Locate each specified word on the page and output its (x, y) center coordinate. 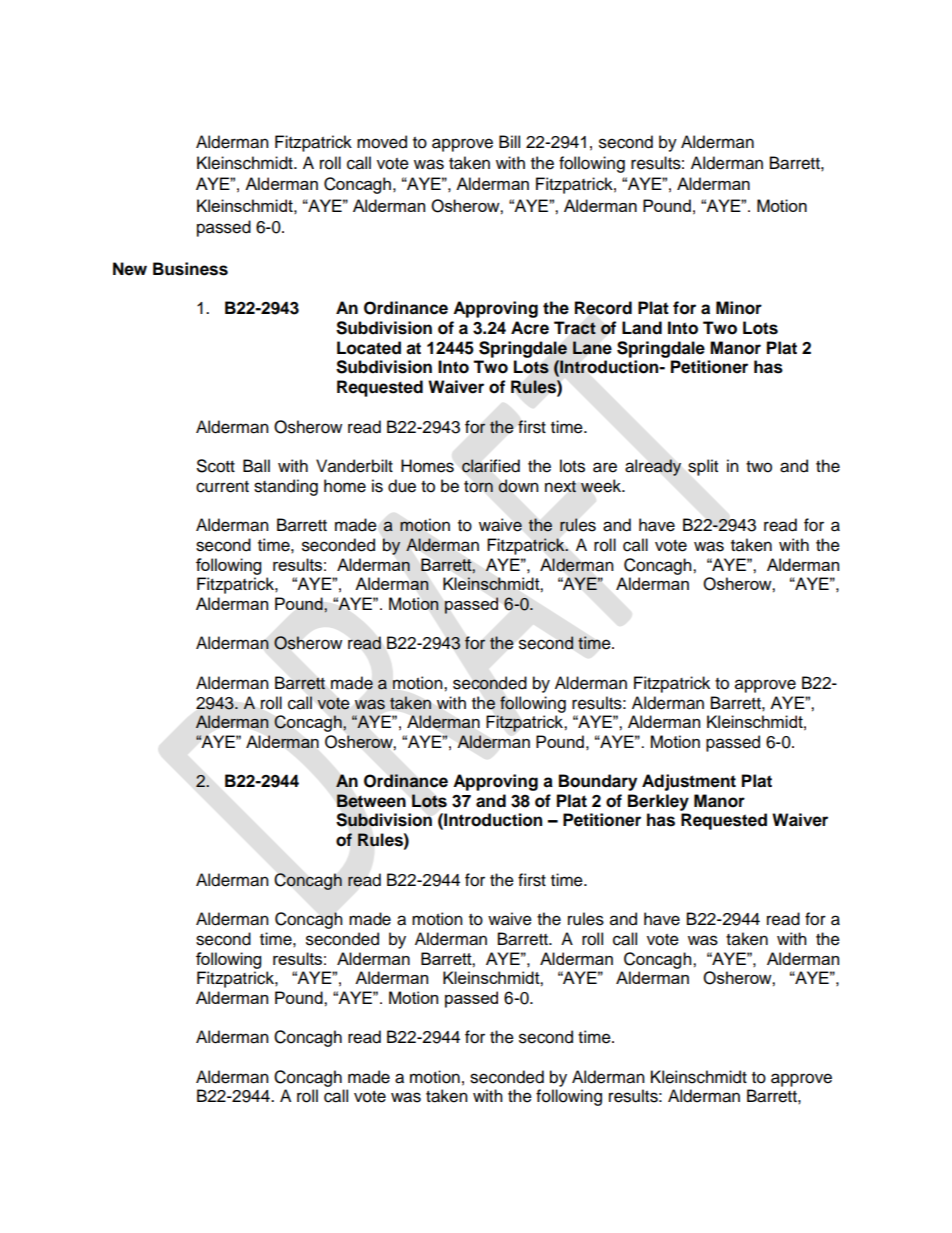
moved (382, 142)
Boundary (598, 782)
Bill (509, 141)
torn (478, 486)
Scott (216, 466)
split (703, 467)
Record (603, 308)
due (402, 486)
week (602, 486)
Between (371, 801)
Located (369, 348)
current (222, 487)
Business (190, 269)
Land (642, 328)
